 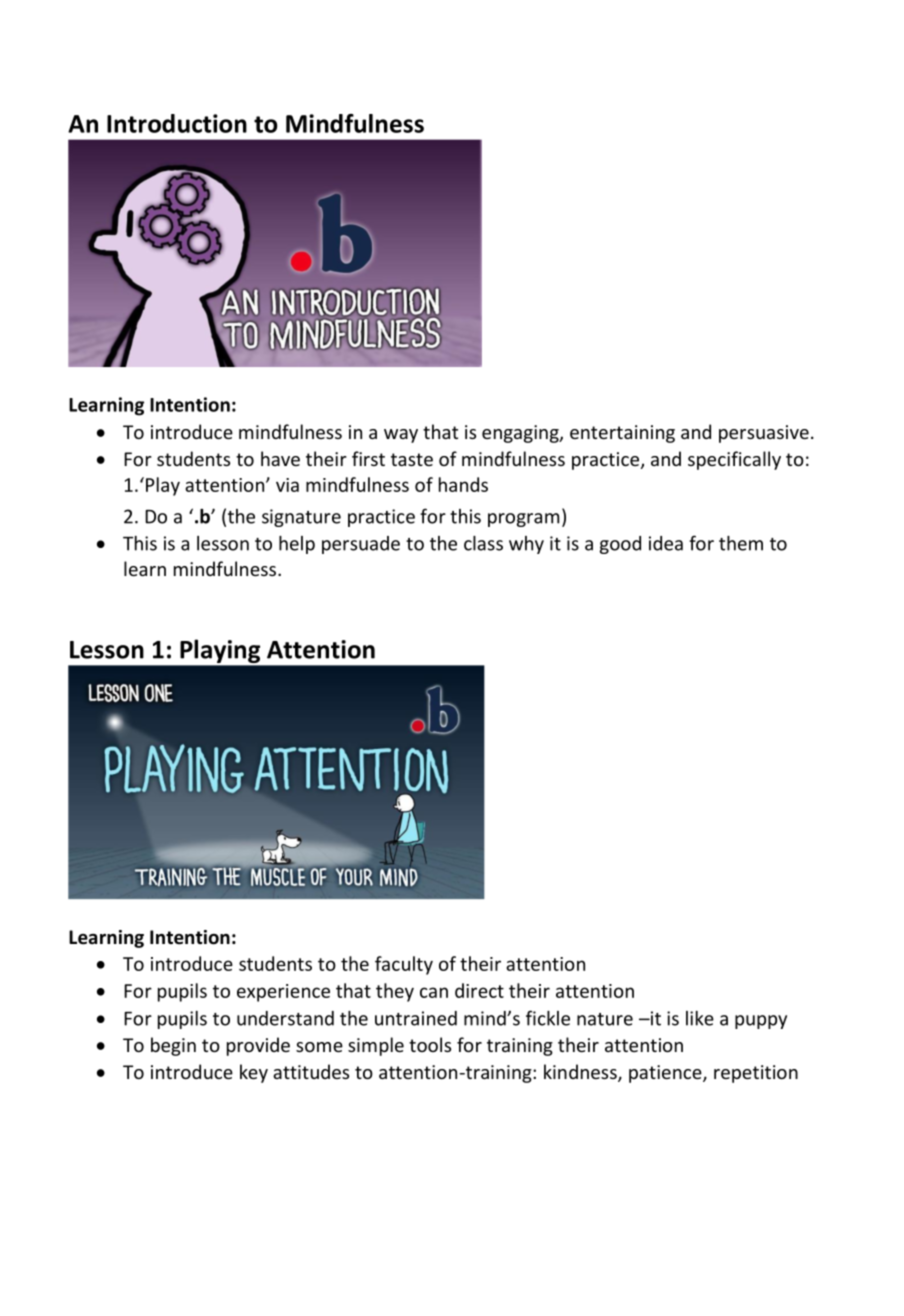 What do you see at coordinates (700, 1018) in the screenshot?
I see `like` at bounding box center [700, 1018].
